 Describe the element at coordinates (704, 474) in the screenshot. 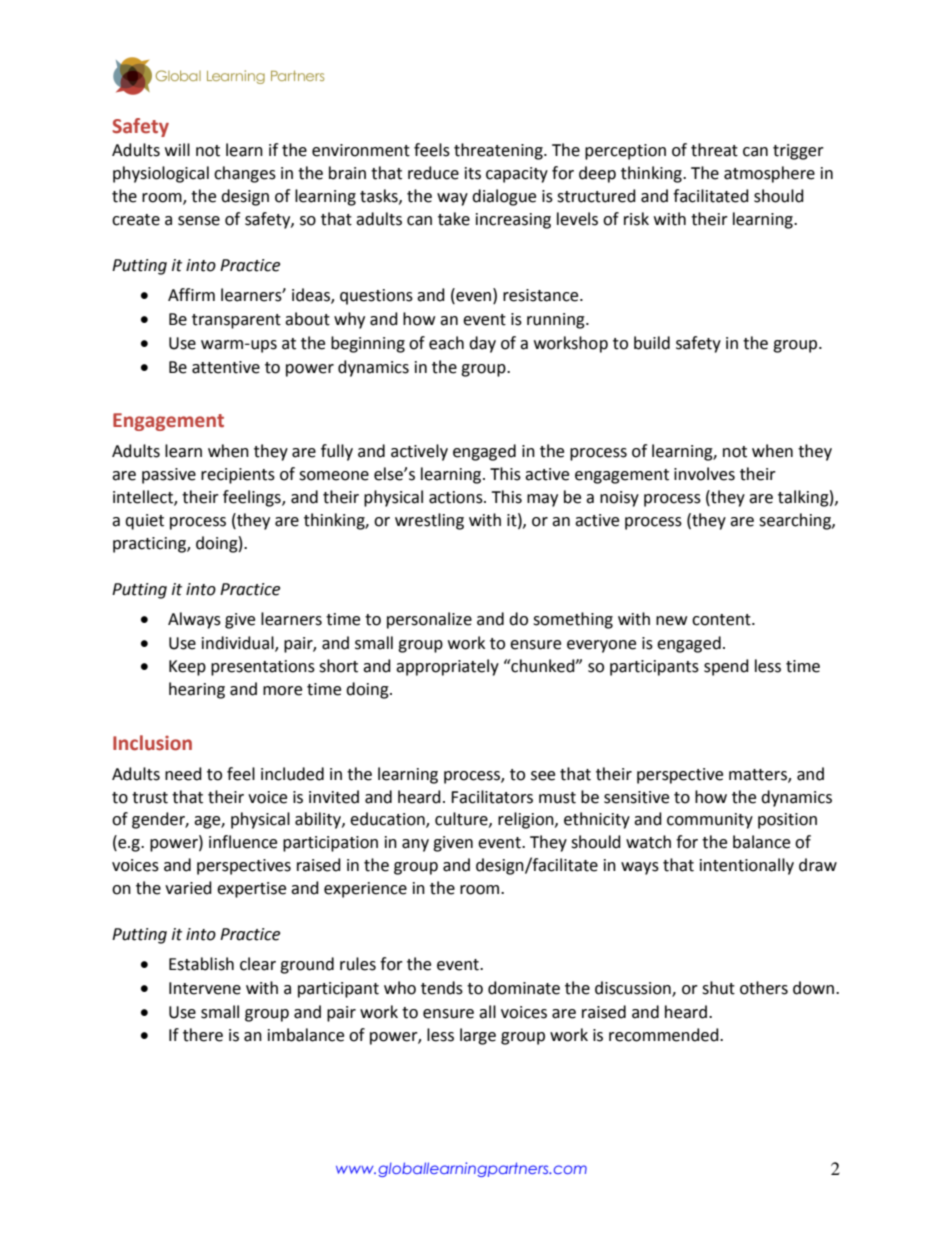

I see `involves` at that location.
